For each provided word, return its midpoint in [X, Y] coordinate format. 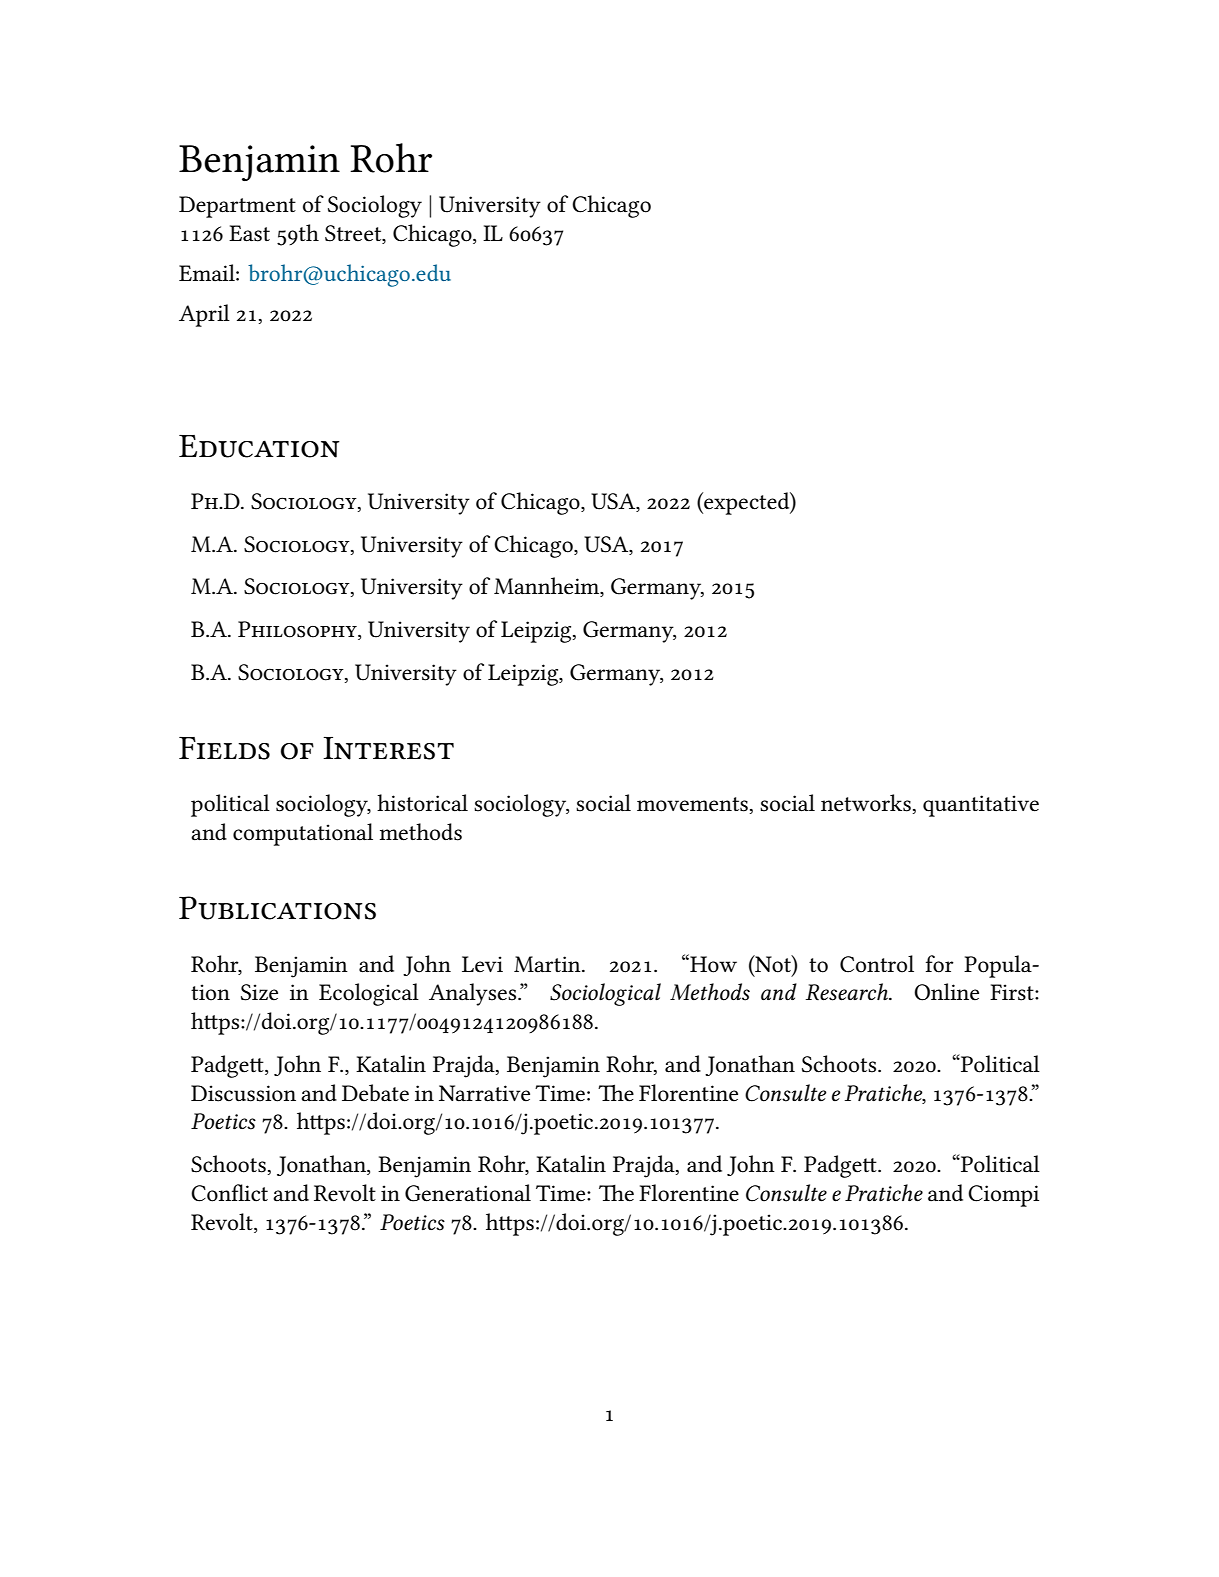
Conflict [229, 1193]
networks [867, 804]
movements [693, 805]
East [249, 233]
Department [237, 207]
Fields [224, 748]
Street [354, 234]
